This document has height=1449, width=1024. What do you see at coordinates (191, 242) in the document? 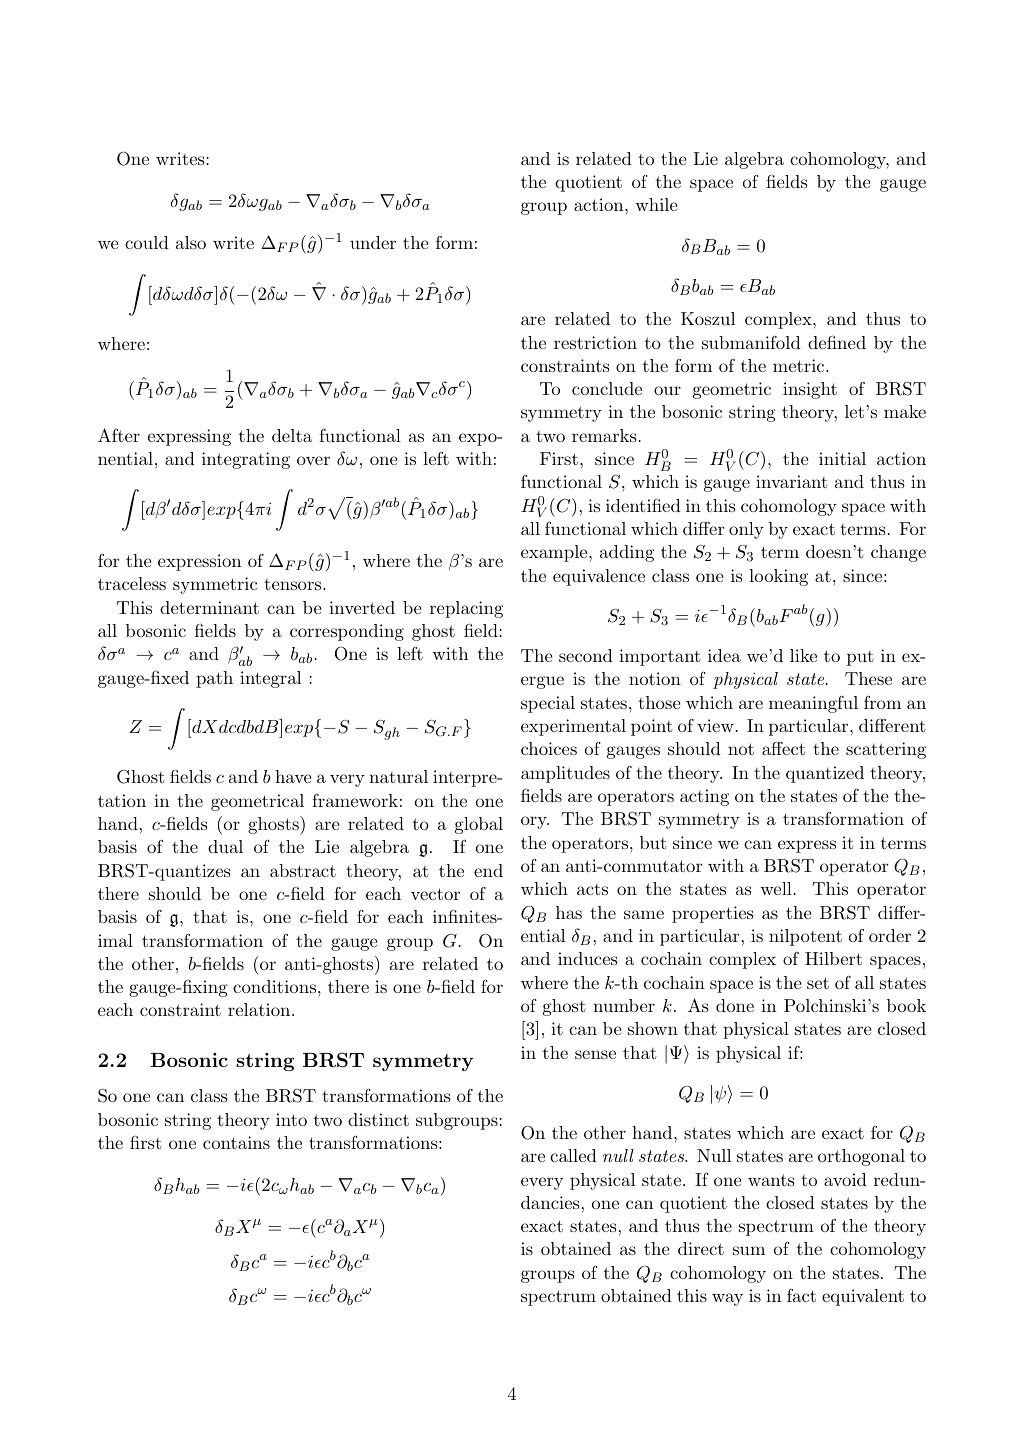
I see `also` at bounding box center [191, 242].
